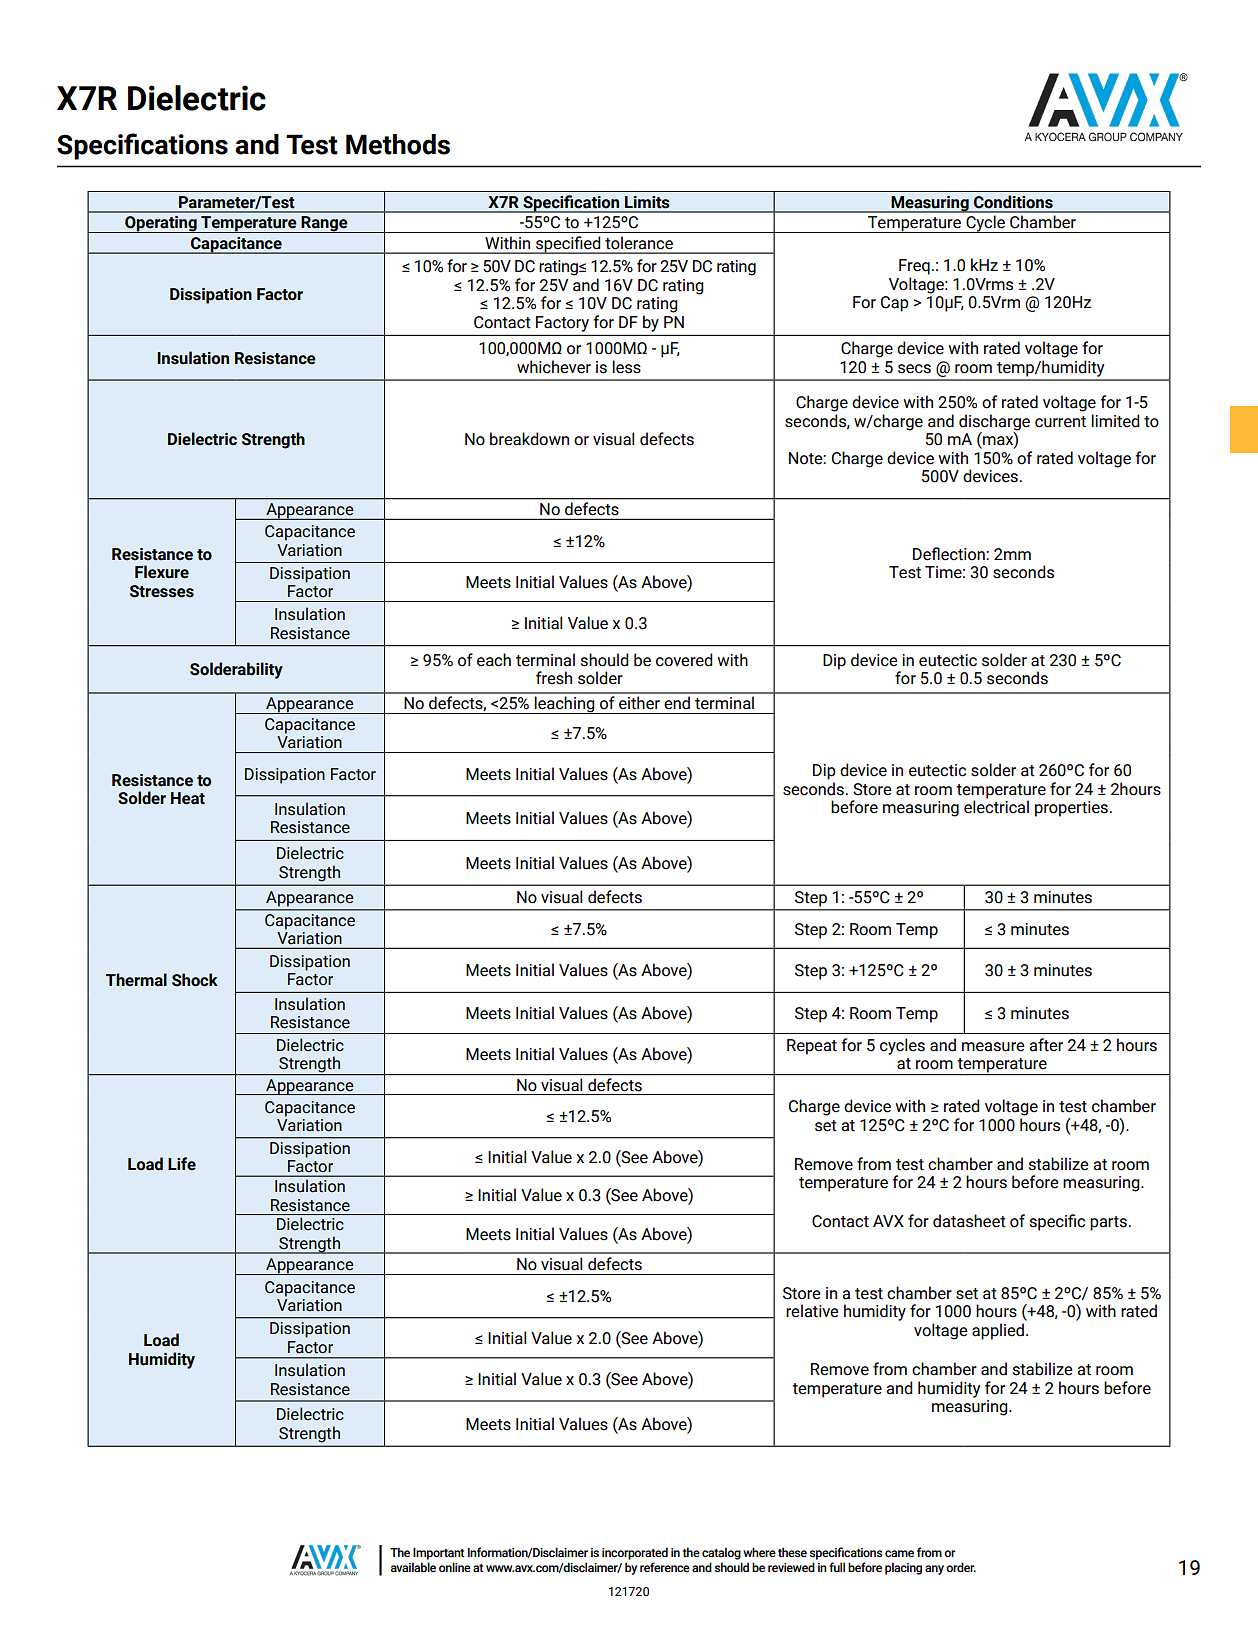 The width and height of the screenshot is (1258, 1628). Describe the element at coordinates (195, 980) in the screenshot. I see `Shock` at that location.
